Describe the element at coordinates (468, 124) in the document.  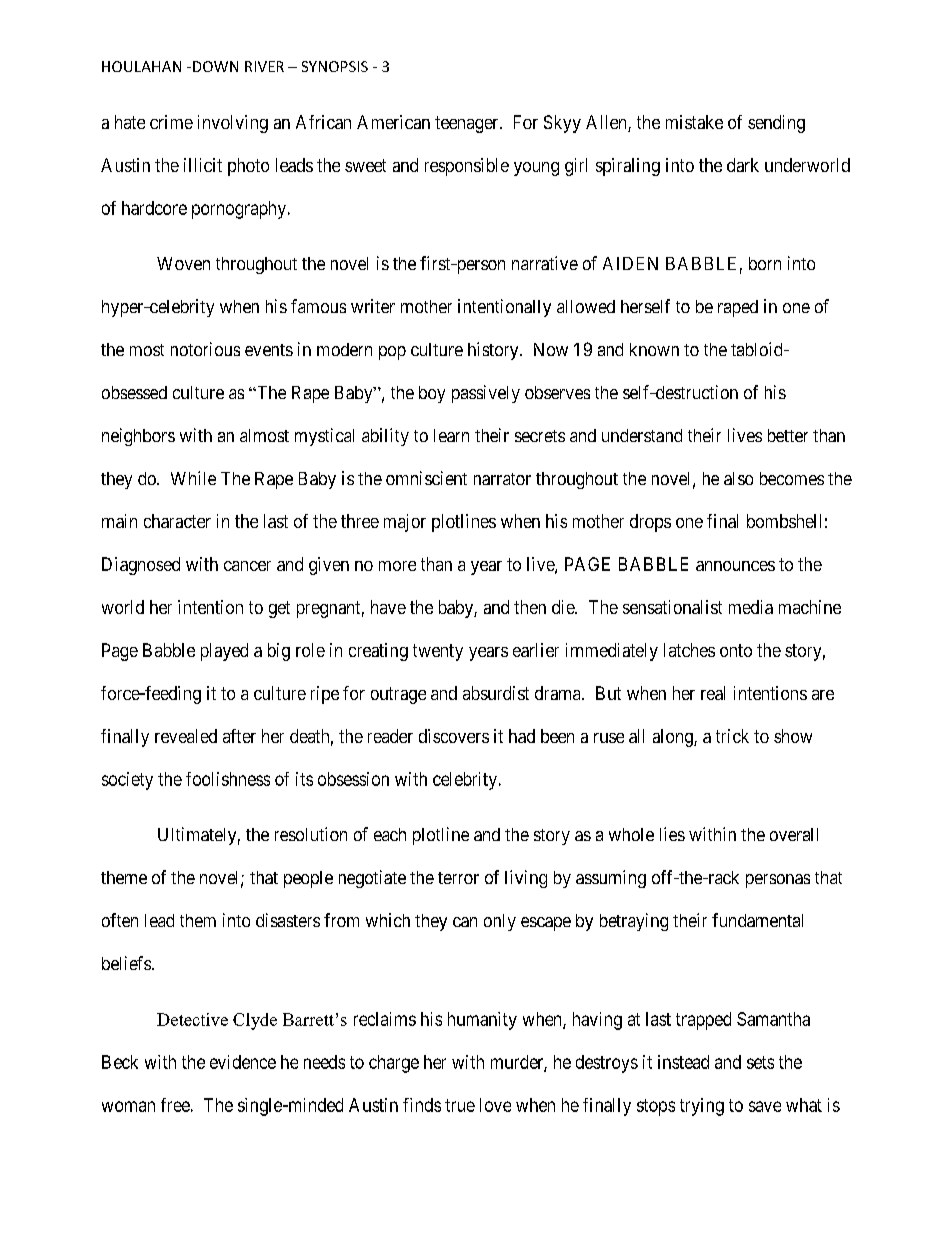
I see `teenager` at that location.
